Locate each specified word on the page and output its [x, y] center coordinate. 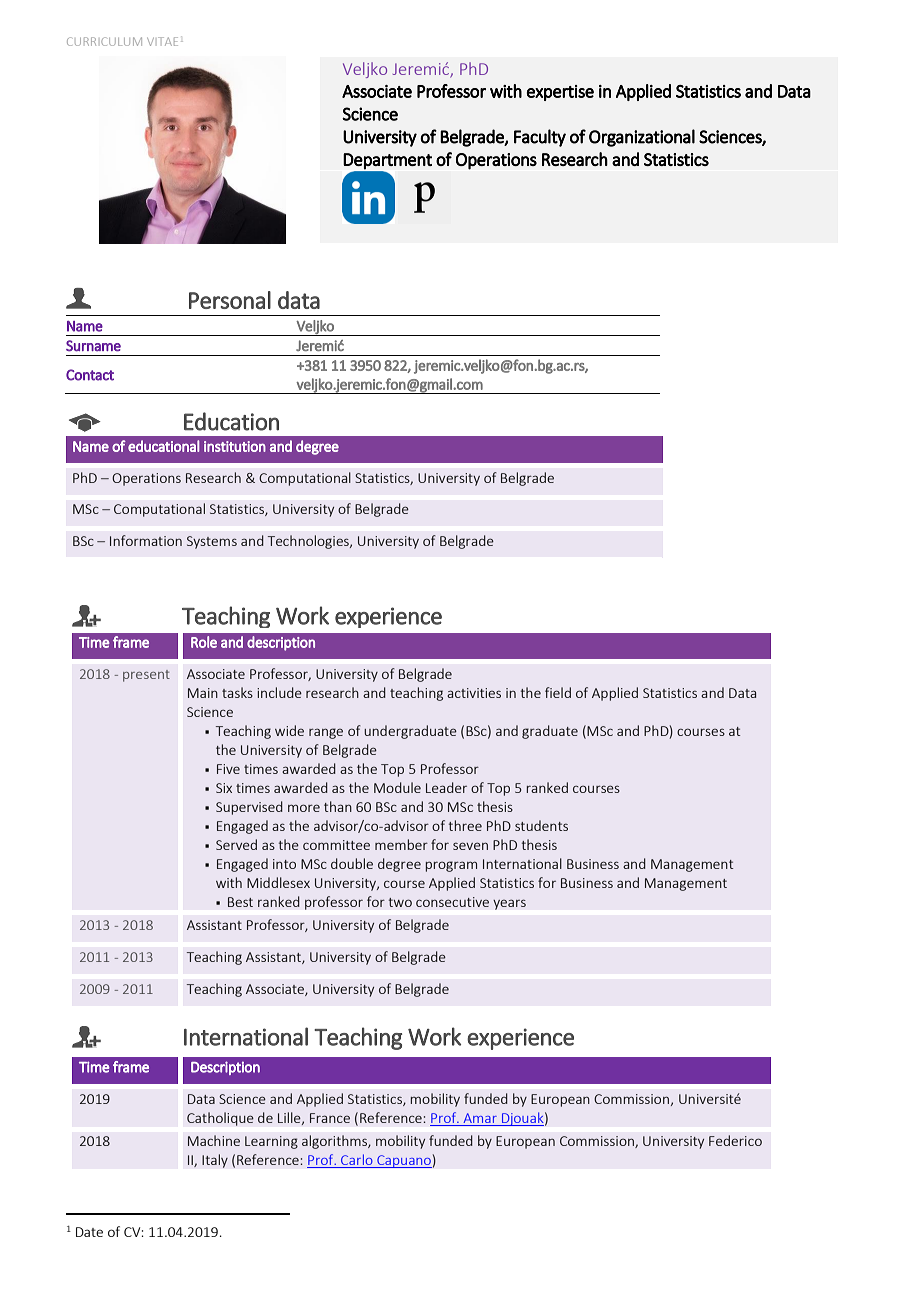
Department [387, 161]
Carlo [357, 1161]
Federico [735, 1140]
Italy [215, 1161]
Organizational [642, 138]
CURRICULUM [104, 41]
